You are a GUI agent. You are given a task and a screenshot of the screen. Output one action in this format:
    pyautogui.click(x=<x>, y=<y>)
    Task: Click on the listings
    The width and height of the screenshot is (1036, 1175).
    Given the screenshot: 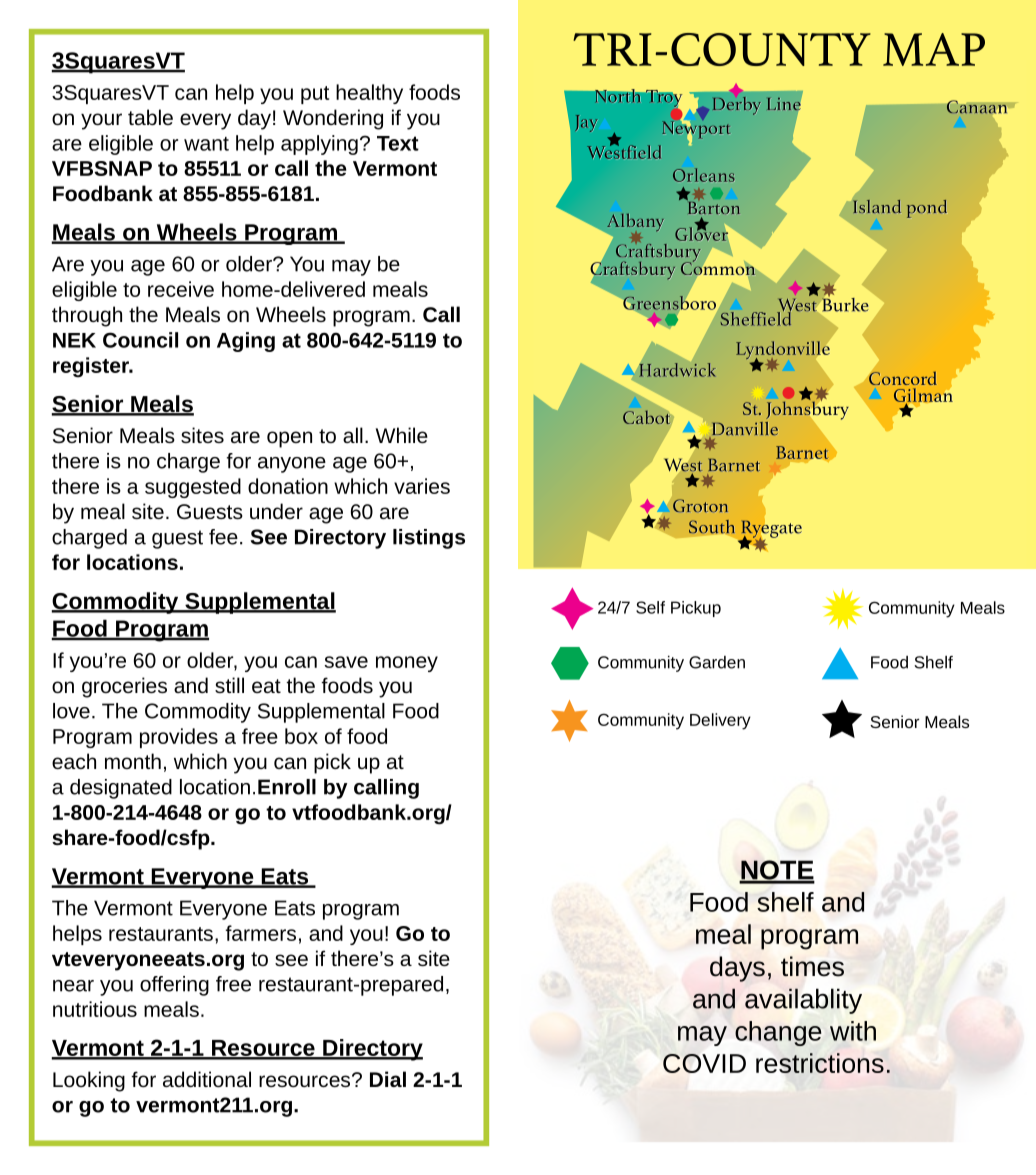 What is the action you would take?
    pyautogui.click(x=429, y=539)
